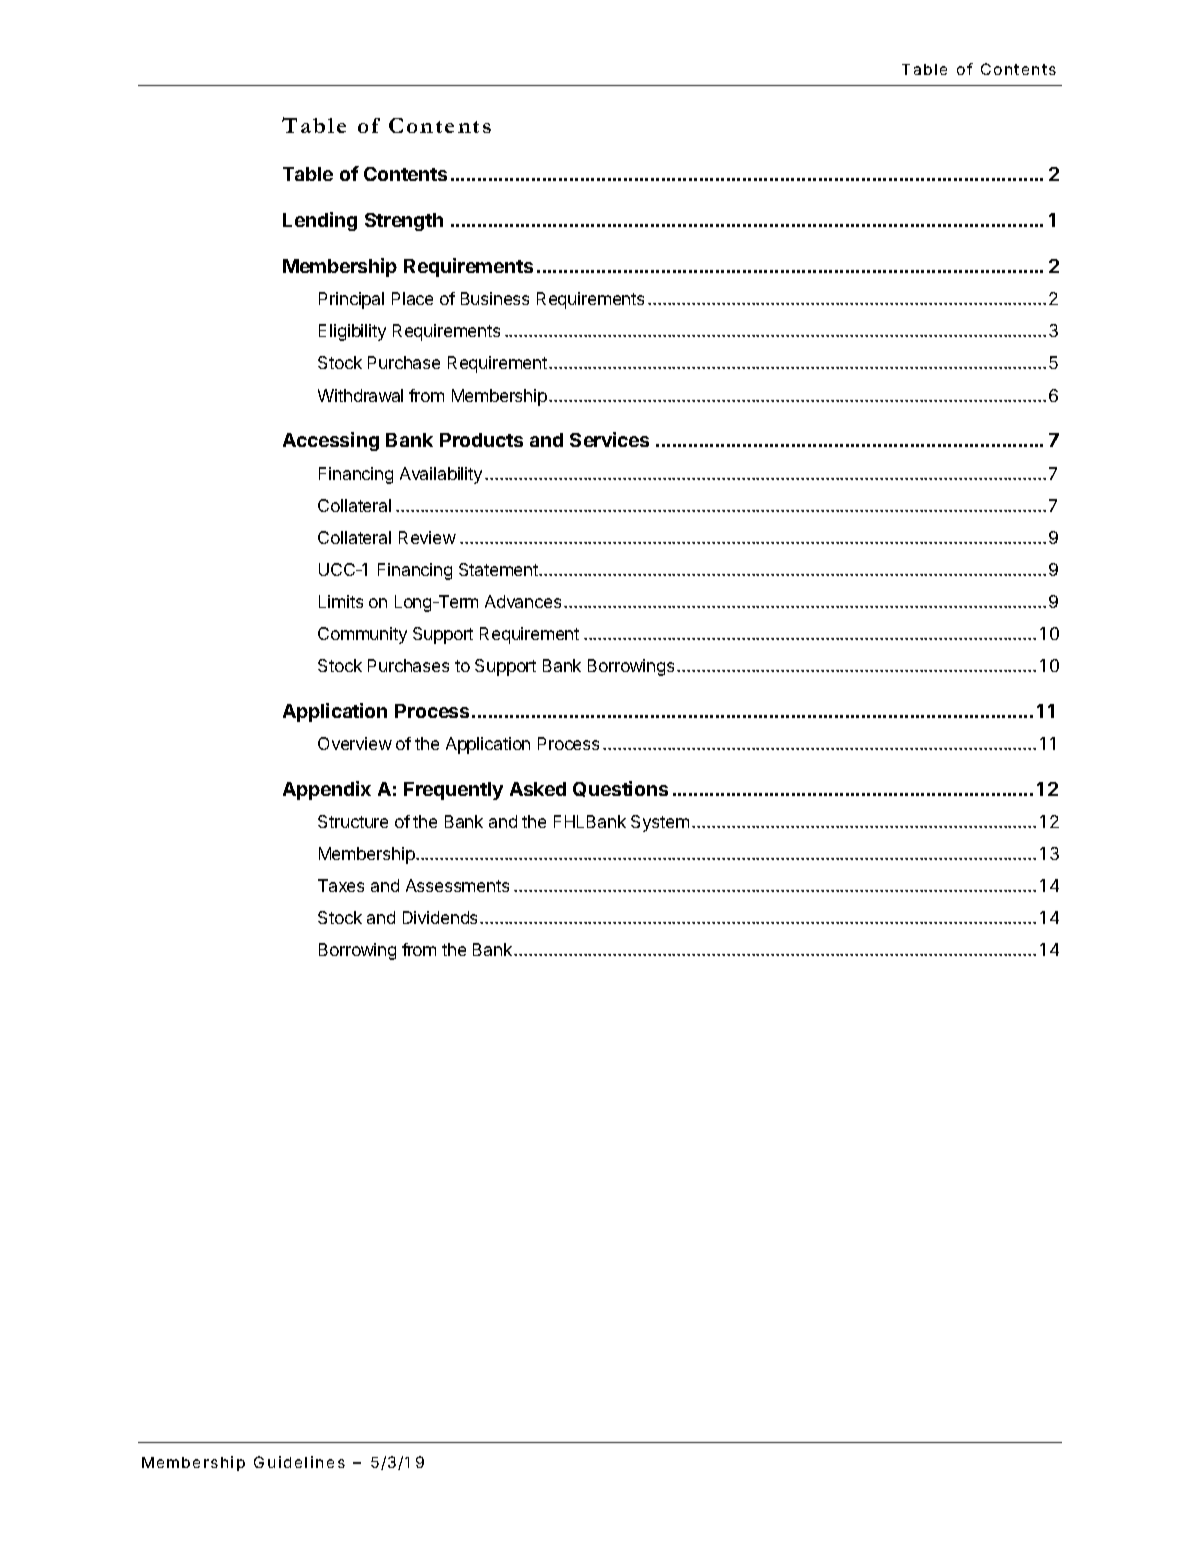  What do you see at coordinates (299, 1462) in the screenshot?
I see `Guidelines` at bounding box center [299, 1462].
